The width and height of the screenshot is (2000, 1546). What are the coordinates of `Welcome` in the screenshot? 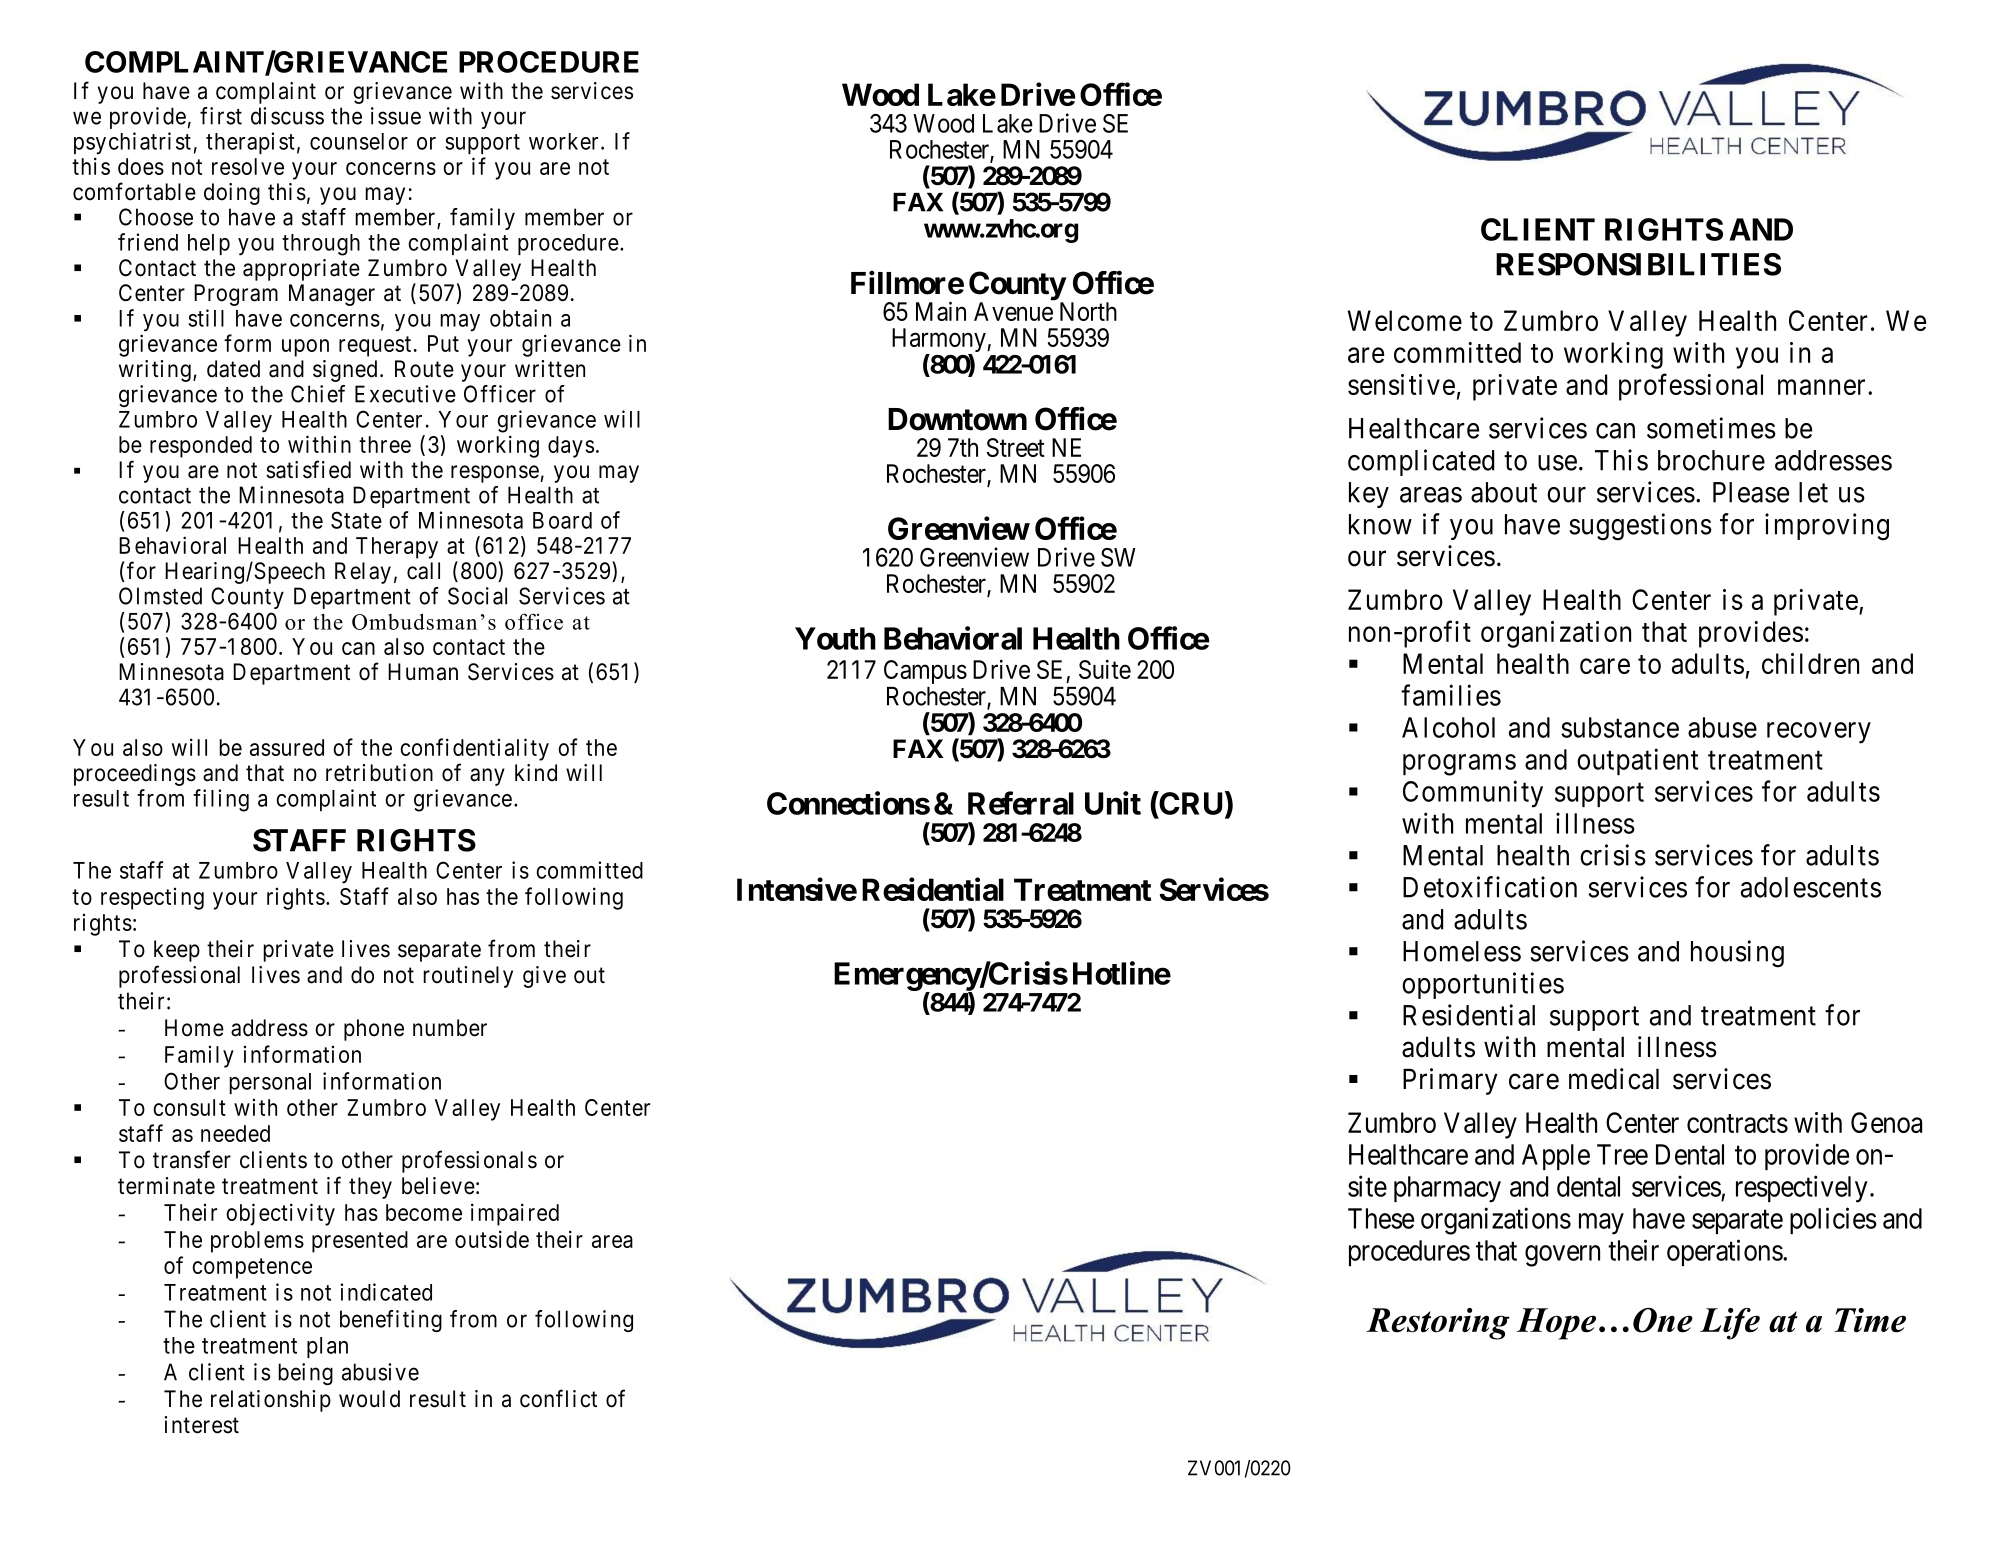 It's located at (1405, 320).
